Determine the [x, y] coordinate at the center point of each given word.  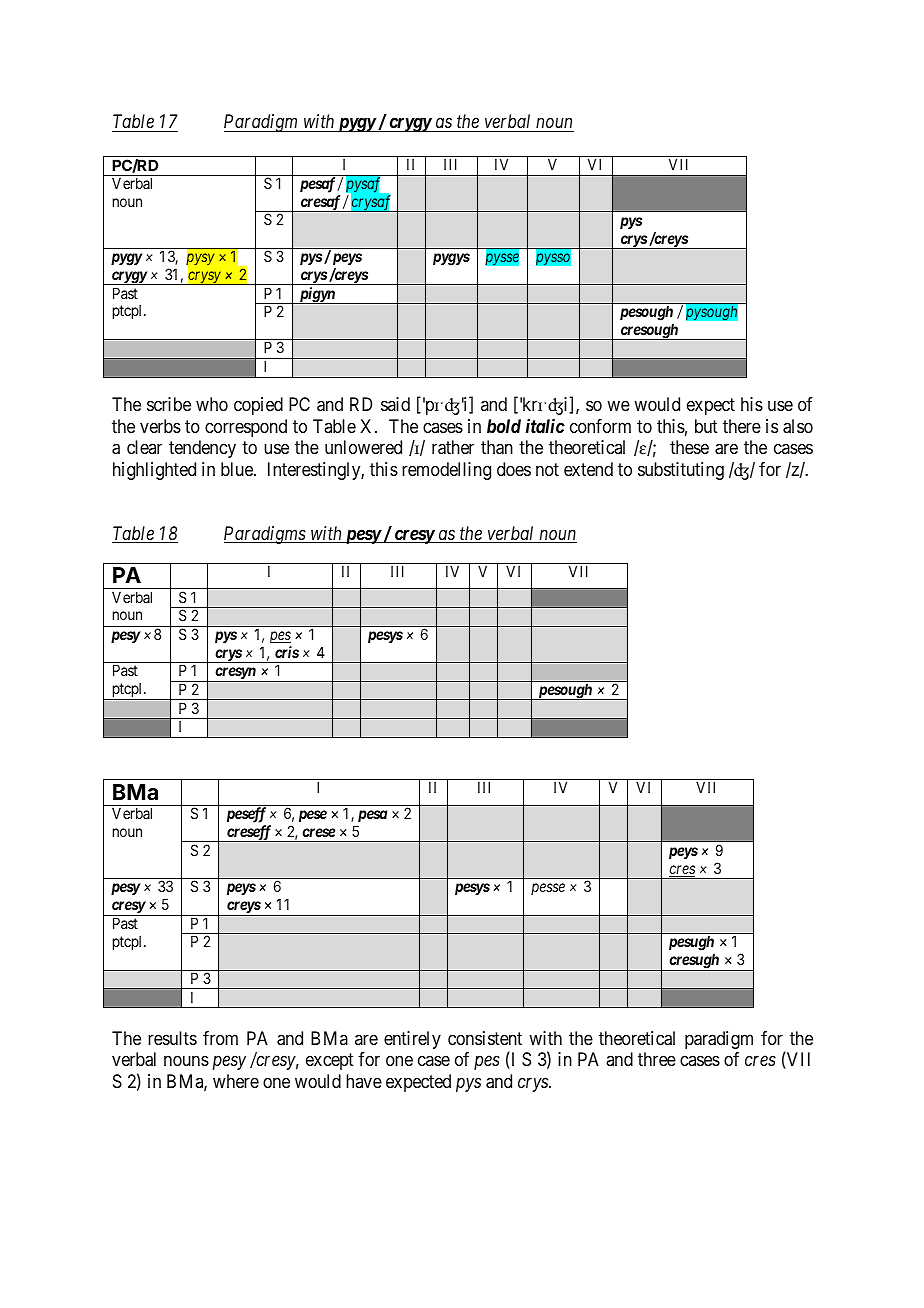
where [236, 1081]
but [706, 426]
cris [287, 652]
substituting [681, 471]
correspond [246, 428]
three [657, 1059]
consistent [485, 1038]
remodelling [446, 471]
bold [504, 426]
